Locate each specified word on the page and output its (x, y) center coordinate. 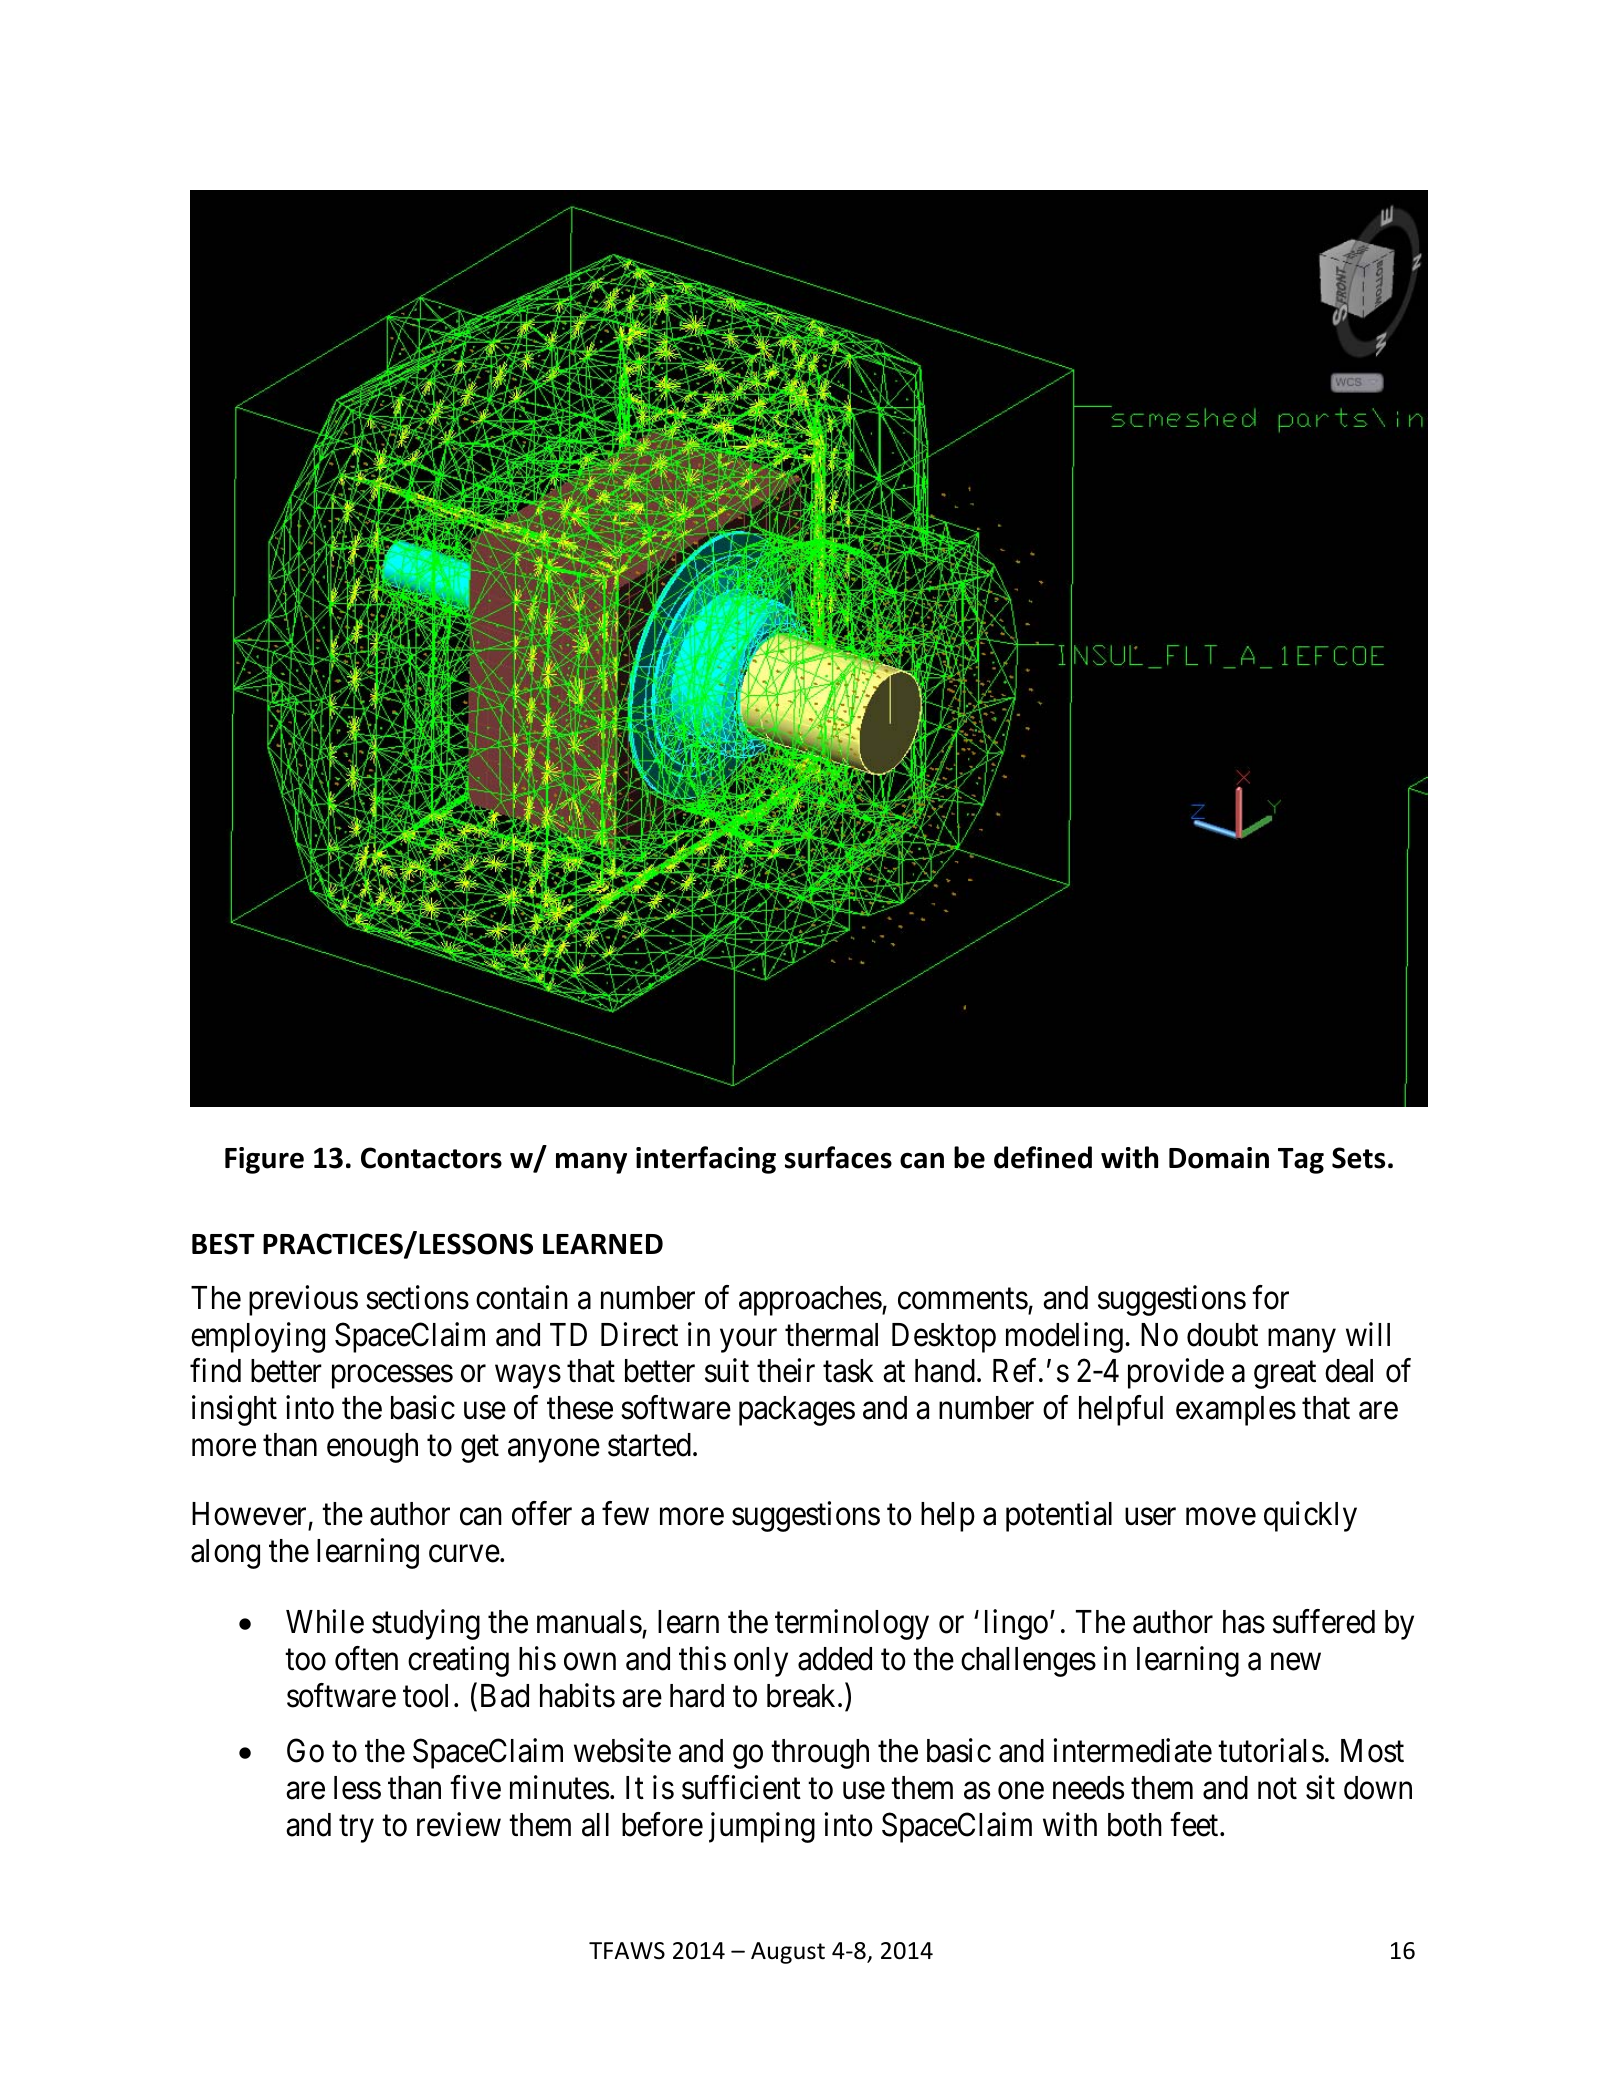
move (1221, 1517)
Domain (1219, 1158)
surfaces (838, 1157)
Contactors (431, 1158)
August (788, 1953)
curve (464, 1554)
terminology (852, 1624)
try (356, 1829)
